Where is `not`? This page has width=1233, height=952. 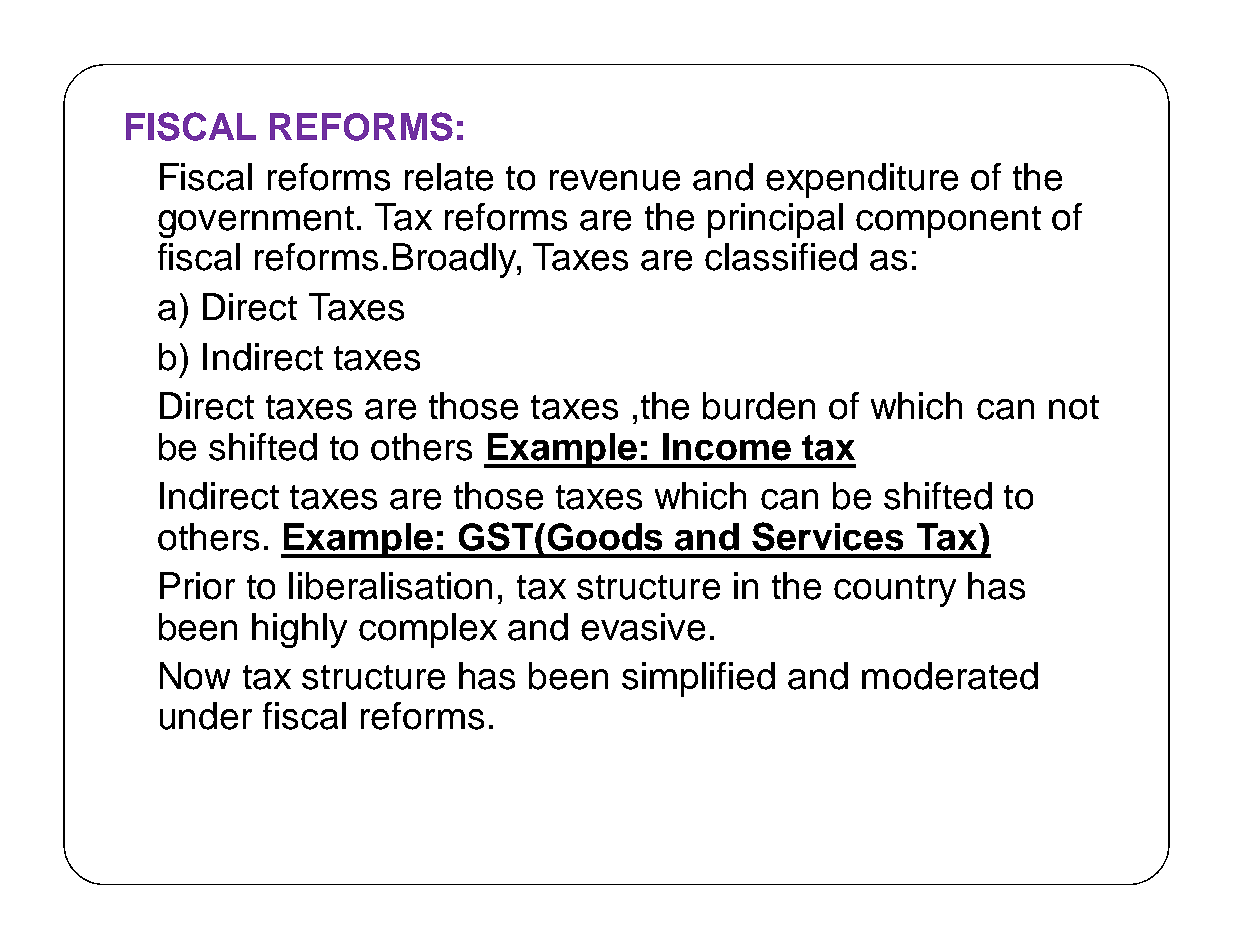 not is located at coordinates (1074, 407).
